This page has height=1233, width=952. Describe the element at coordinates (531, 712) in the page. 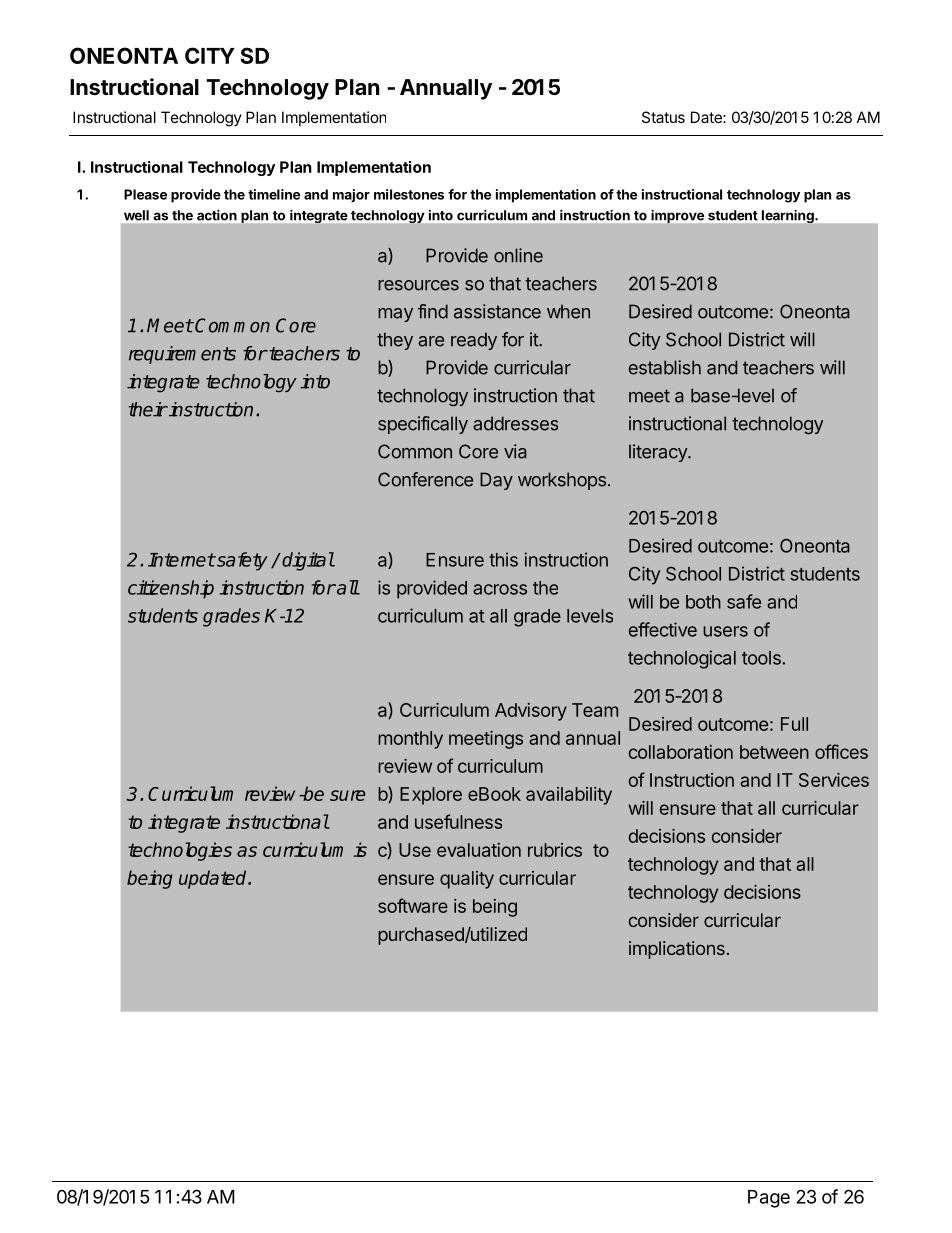

I see `Advisory` at that location.
